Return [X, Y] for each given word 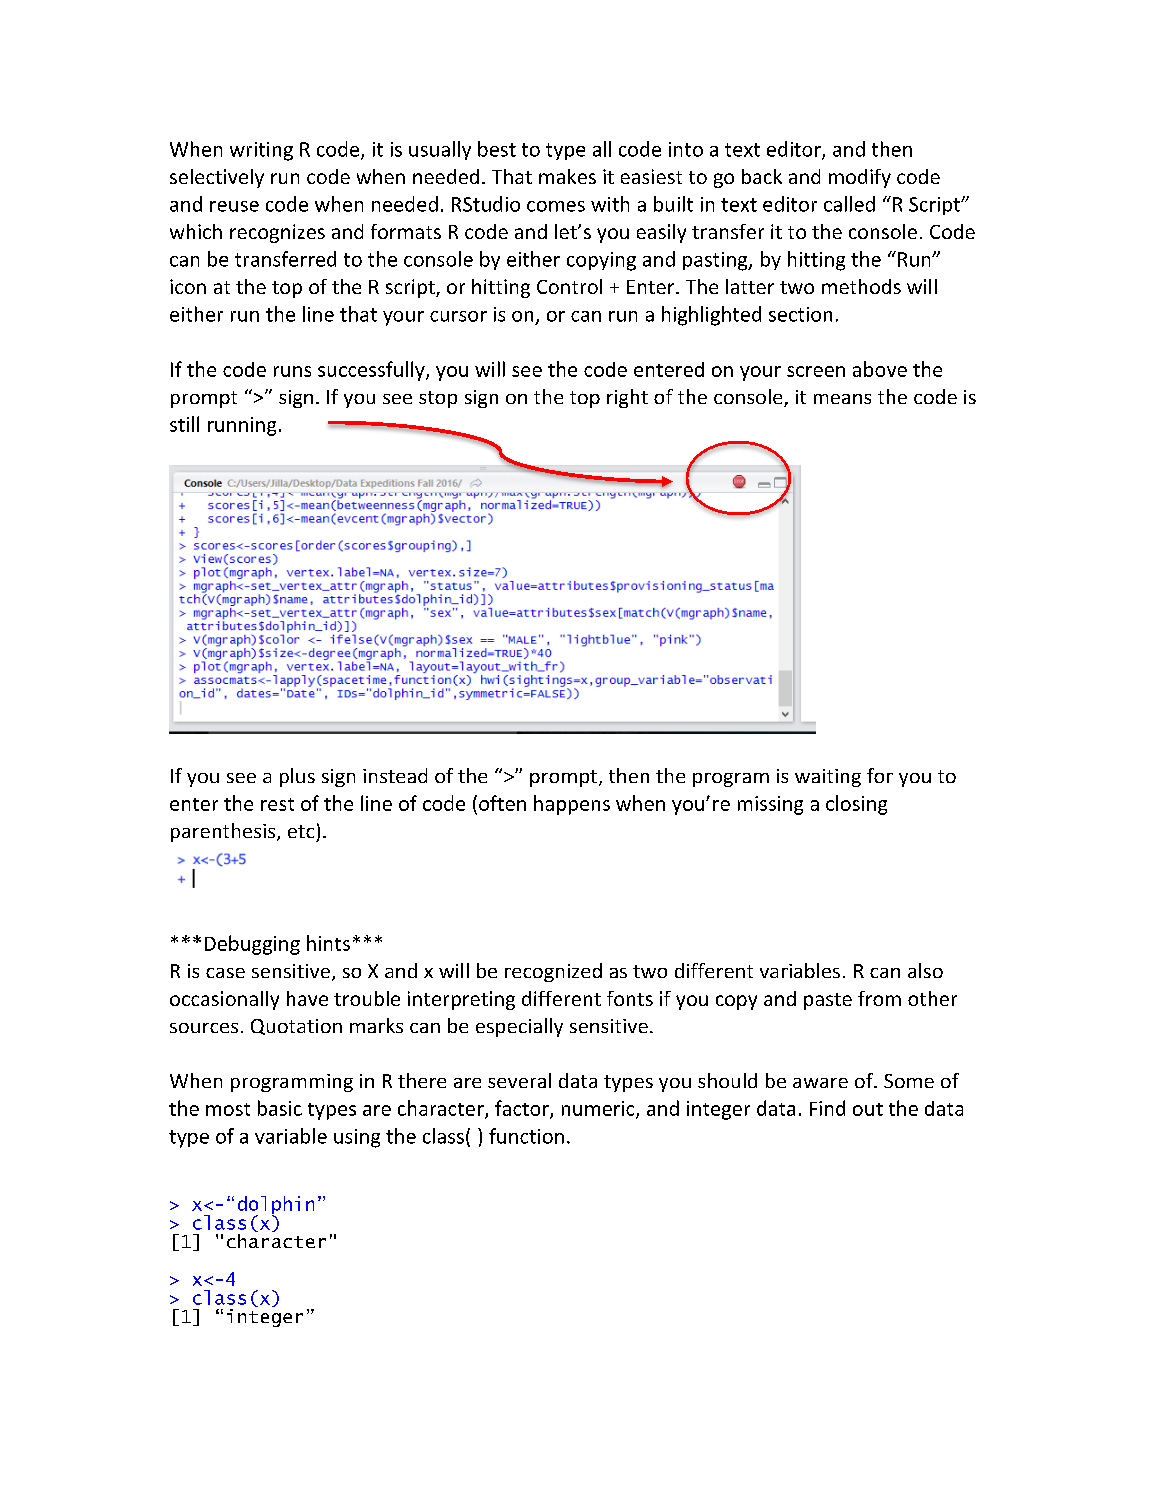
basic [280, 1108]
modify [860, 178]
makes [567, 176]
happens [572, 805]
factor [523, 1109]
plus [297, 777]
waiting [828, 778]
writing [261, 151]
